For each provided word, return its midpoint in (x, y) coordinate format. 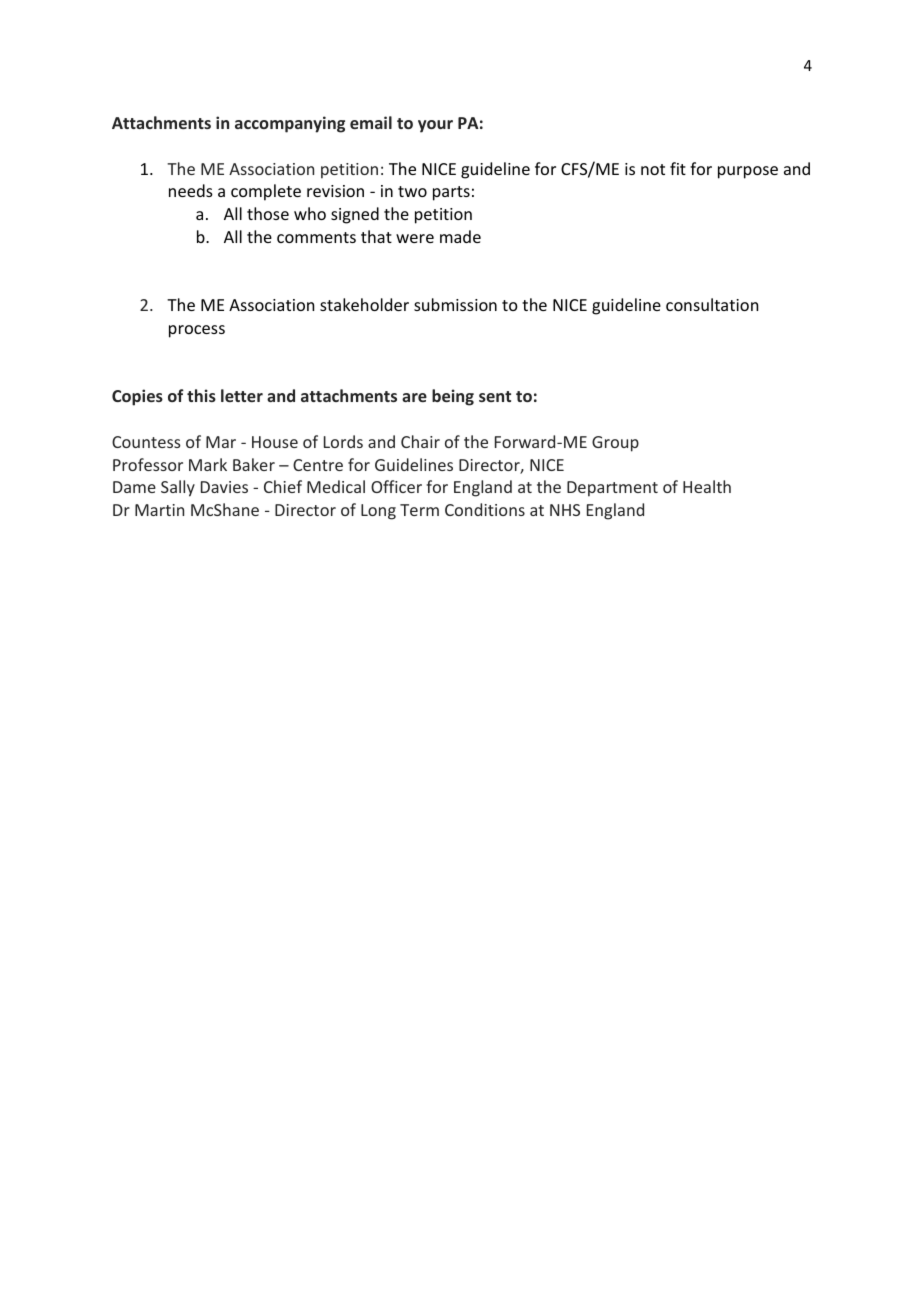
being (453, 397)
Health (707, 486)
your (435, 126)
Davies (224, 487)
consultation (712, 304)
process (197, 331)
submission (455, 304)
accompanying (290, 124)
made (460, 236)
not (653, 169)
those (268, 213)
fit (678, 168)
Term (419, 510)
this (201, 395)
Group (615, 444)
